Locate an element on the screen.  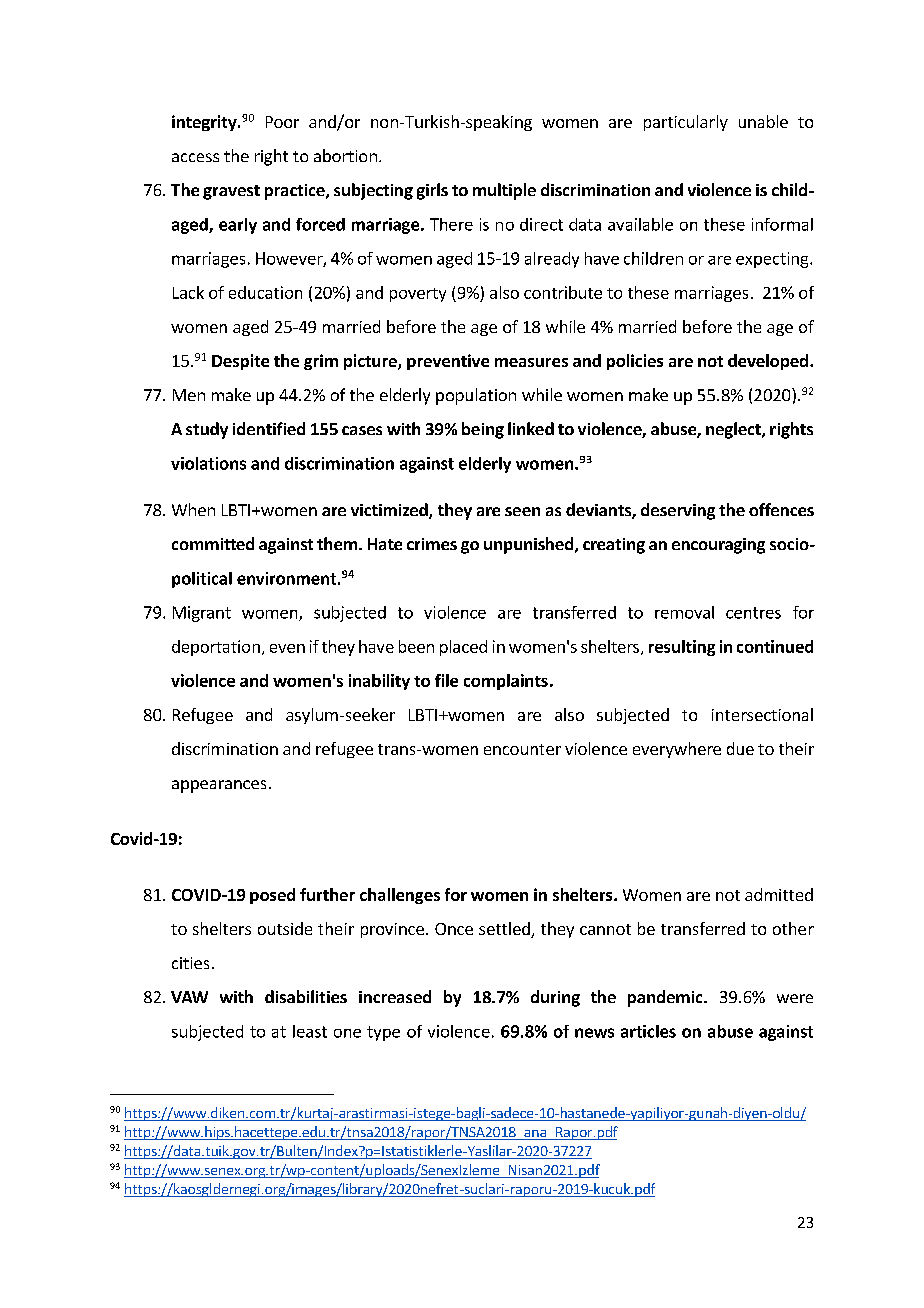
appearances is located at coordinates (219, 786).
